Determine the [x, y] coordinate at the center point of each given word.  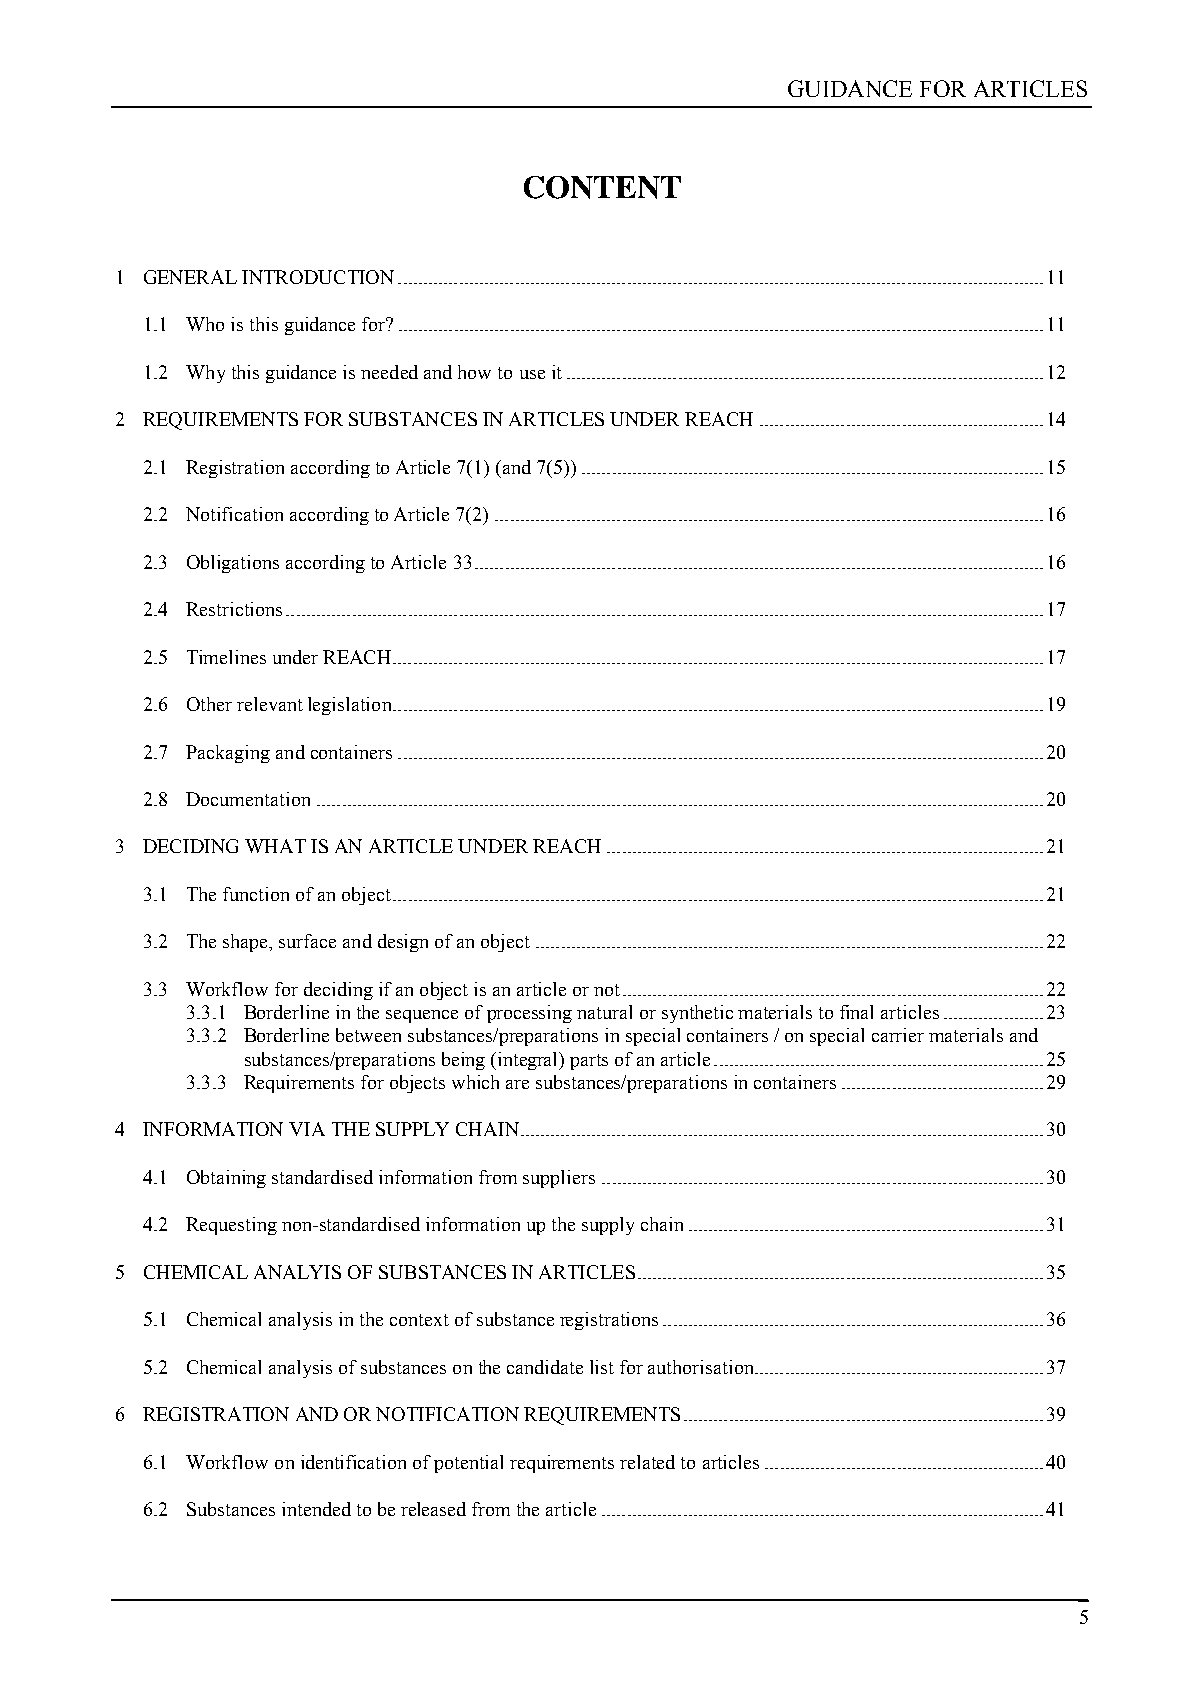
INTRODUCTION [318, 277]
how [474, 372]
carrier [898, 1035]
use [532, 374]
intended [316, 1509]
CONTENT [602, 187]
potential [468, 1464]
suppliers [559, 1179]
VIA [307, 1129]
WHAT [275, 846]
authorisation [702, 1367]
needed [389, 372]
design [403, 943]
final [856, 1012]
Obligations [233, 564]
